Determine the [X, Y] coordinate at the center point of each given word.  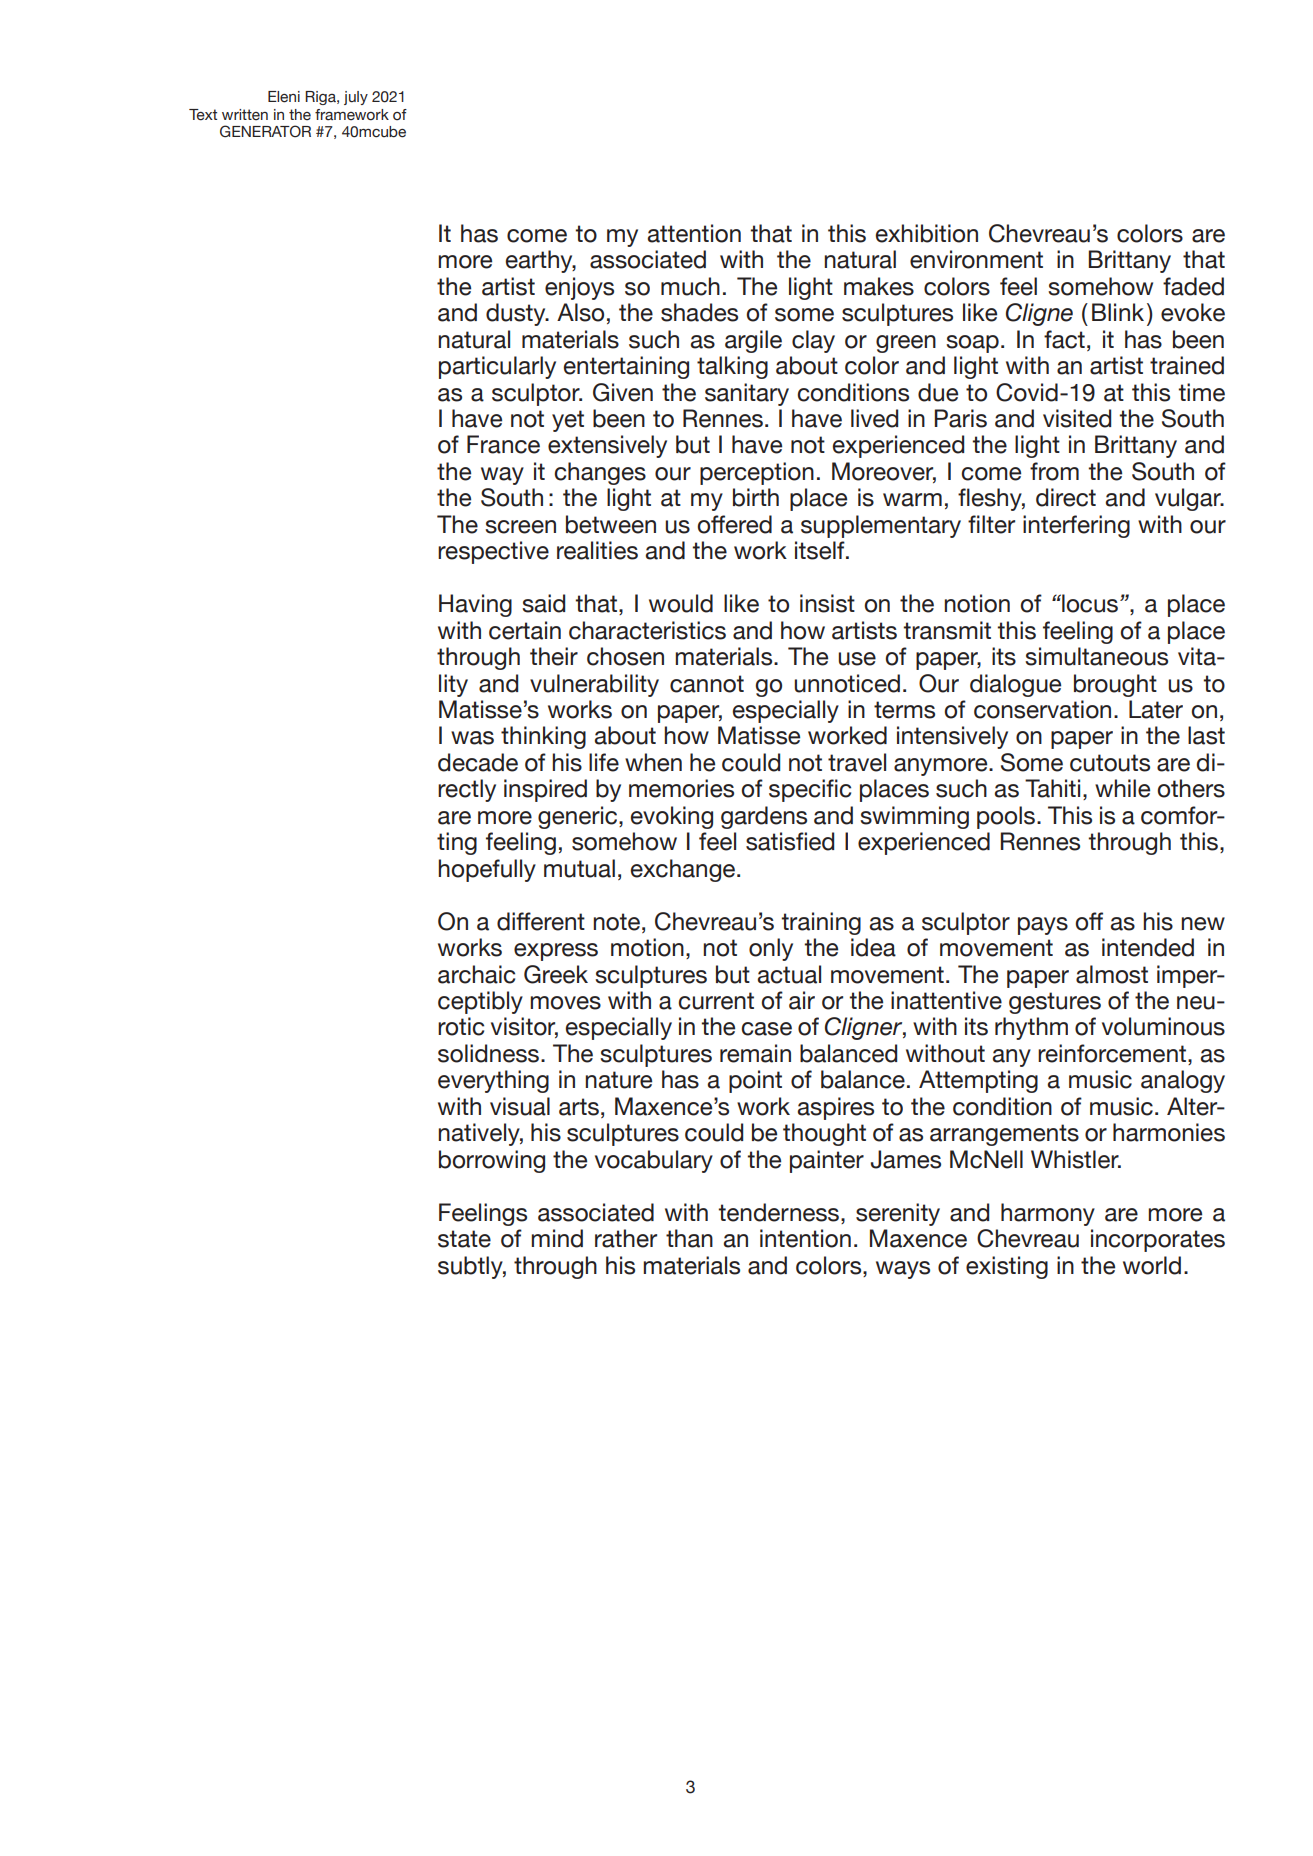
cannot [707, 684]
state [464, 1239]
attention [694, 233]
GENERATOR [265, 131]
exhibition [926, 233]
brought [1115, 685]
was [472, 738]
